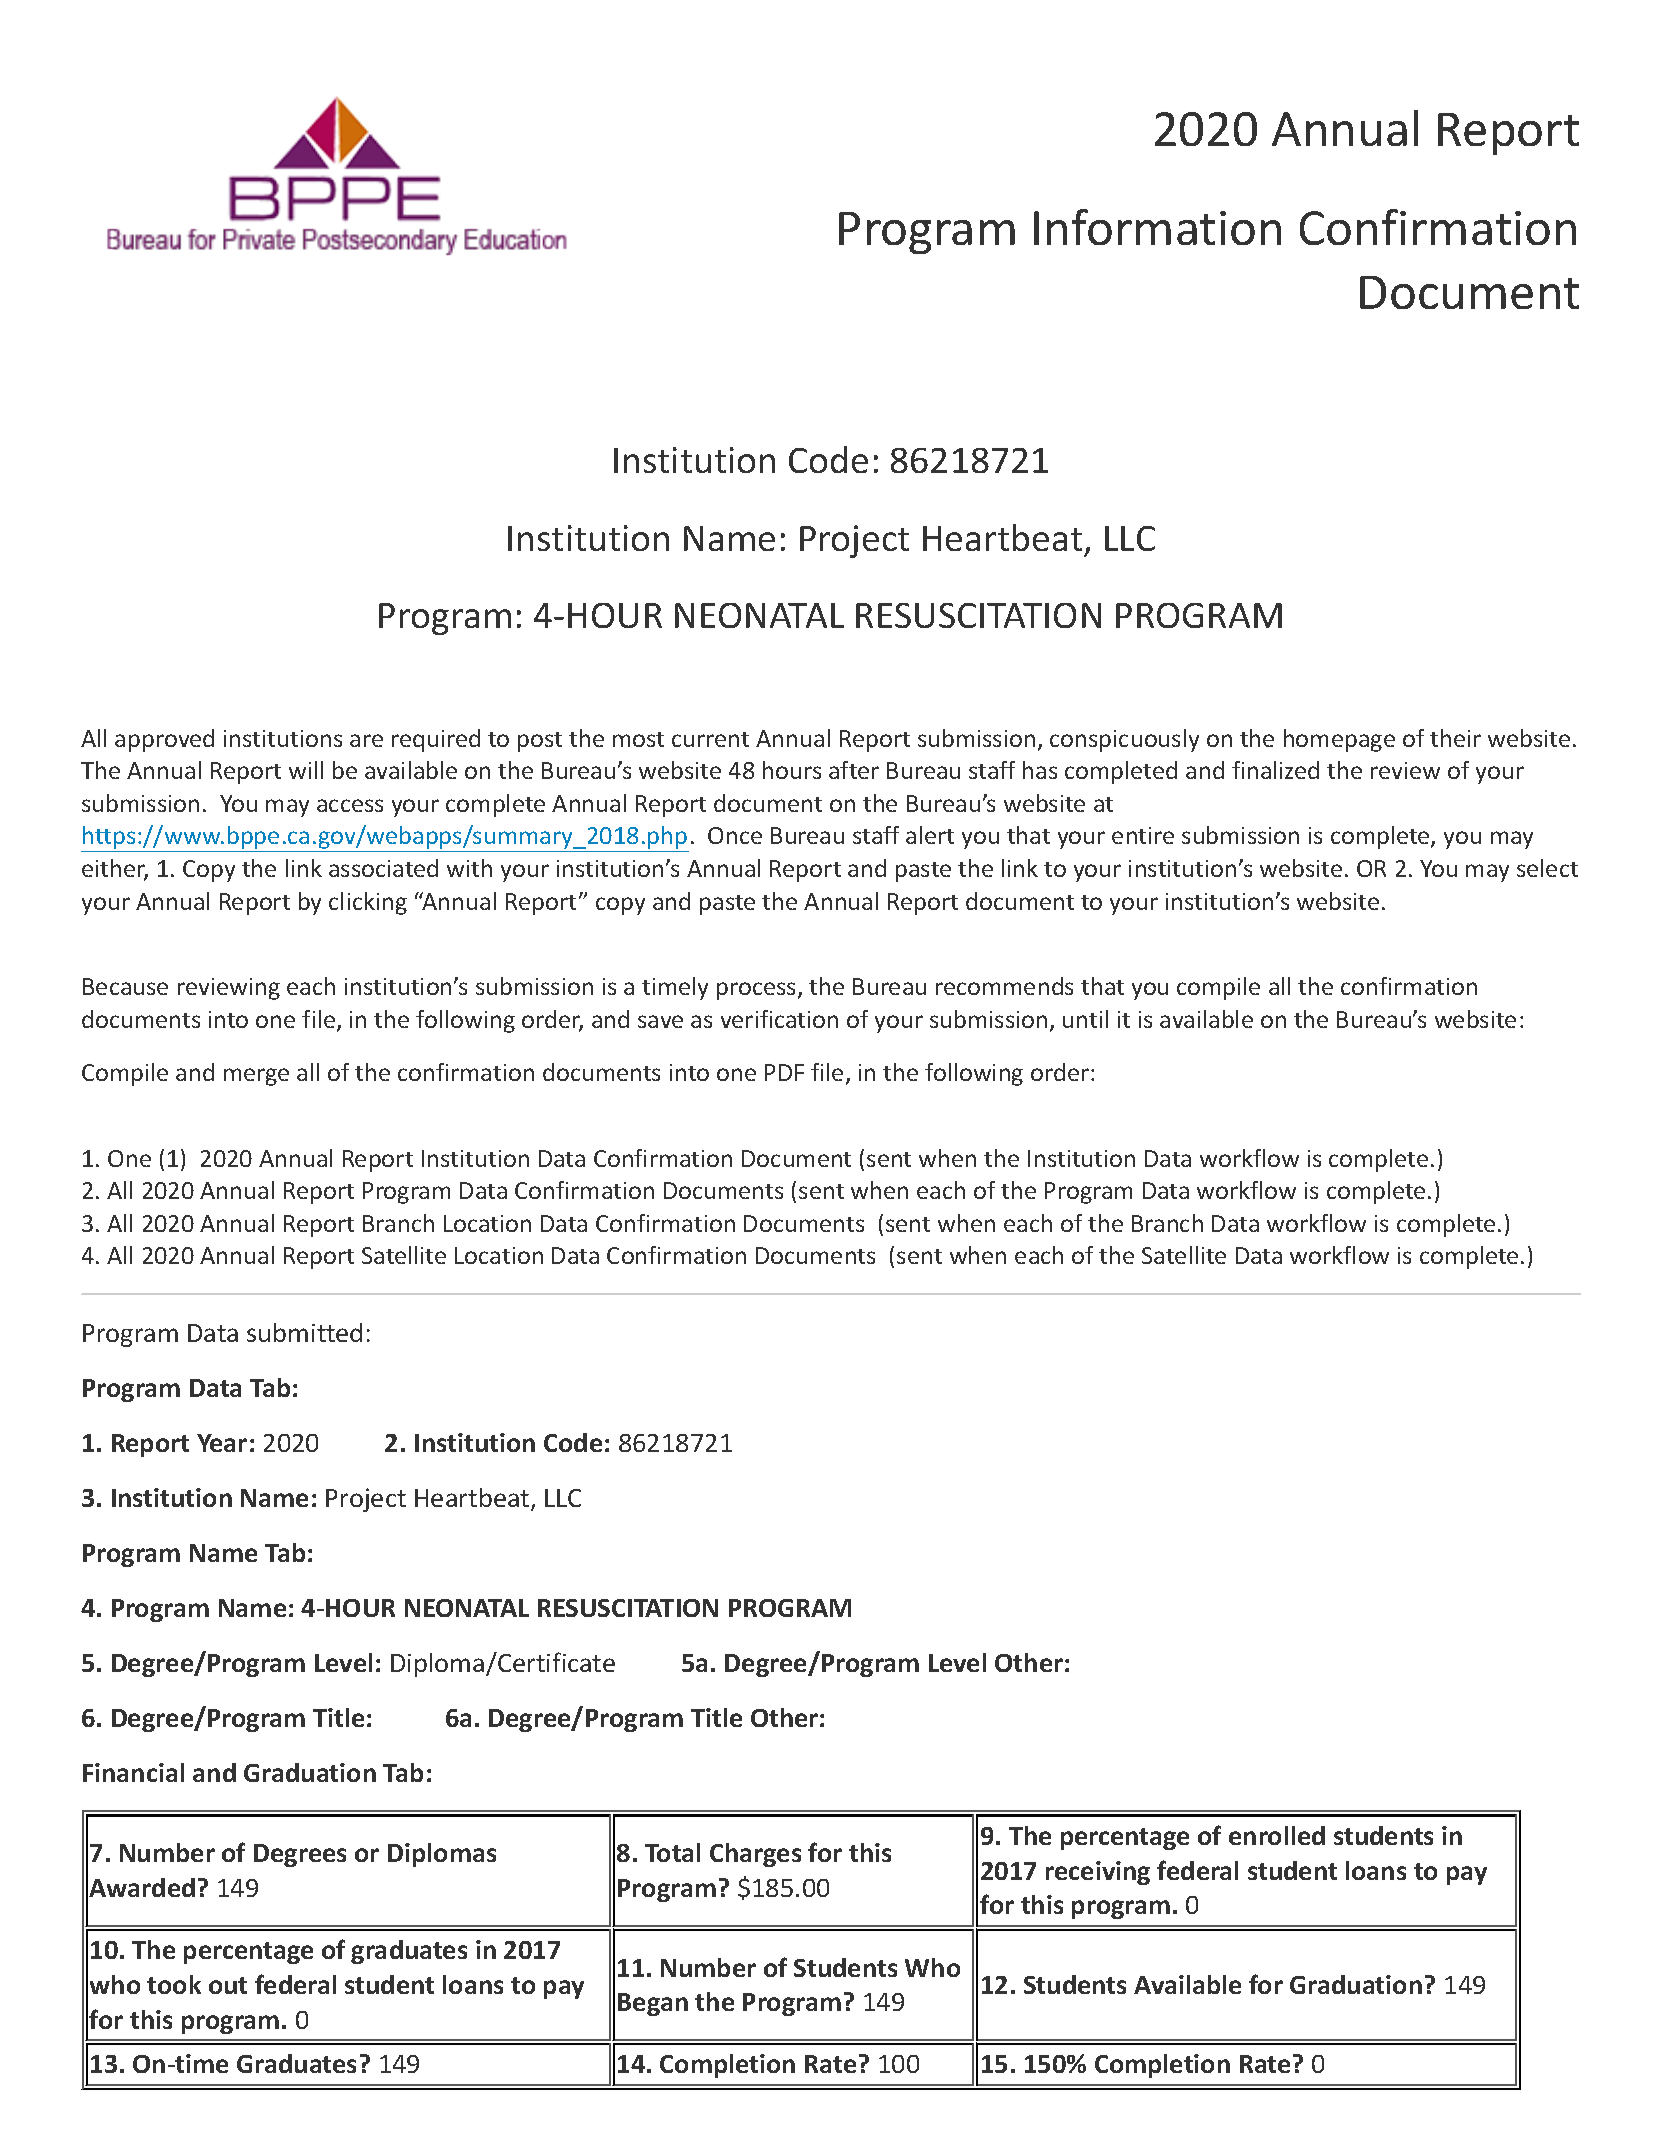  I want to click on PDF, so click(784, 1072).
